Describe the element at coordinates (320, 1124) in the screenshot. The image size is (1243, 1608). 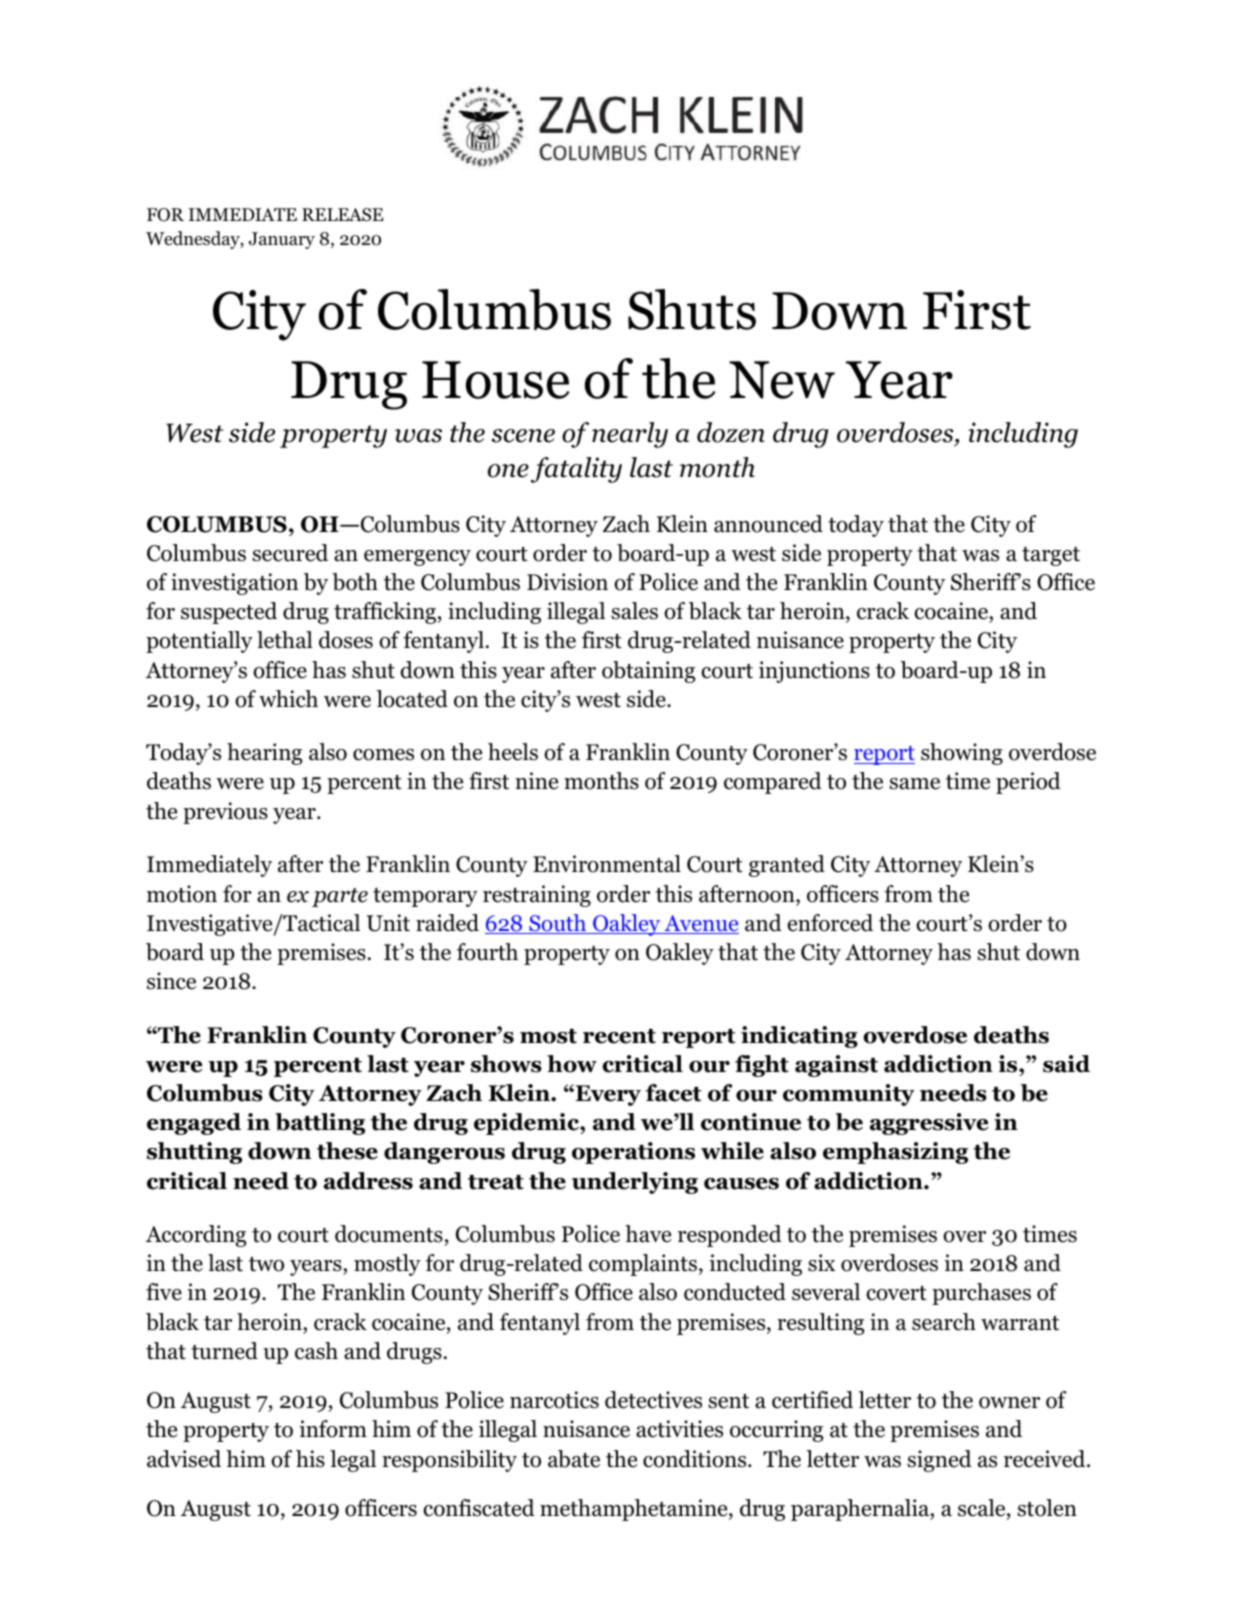
I see `battling` at that location.
